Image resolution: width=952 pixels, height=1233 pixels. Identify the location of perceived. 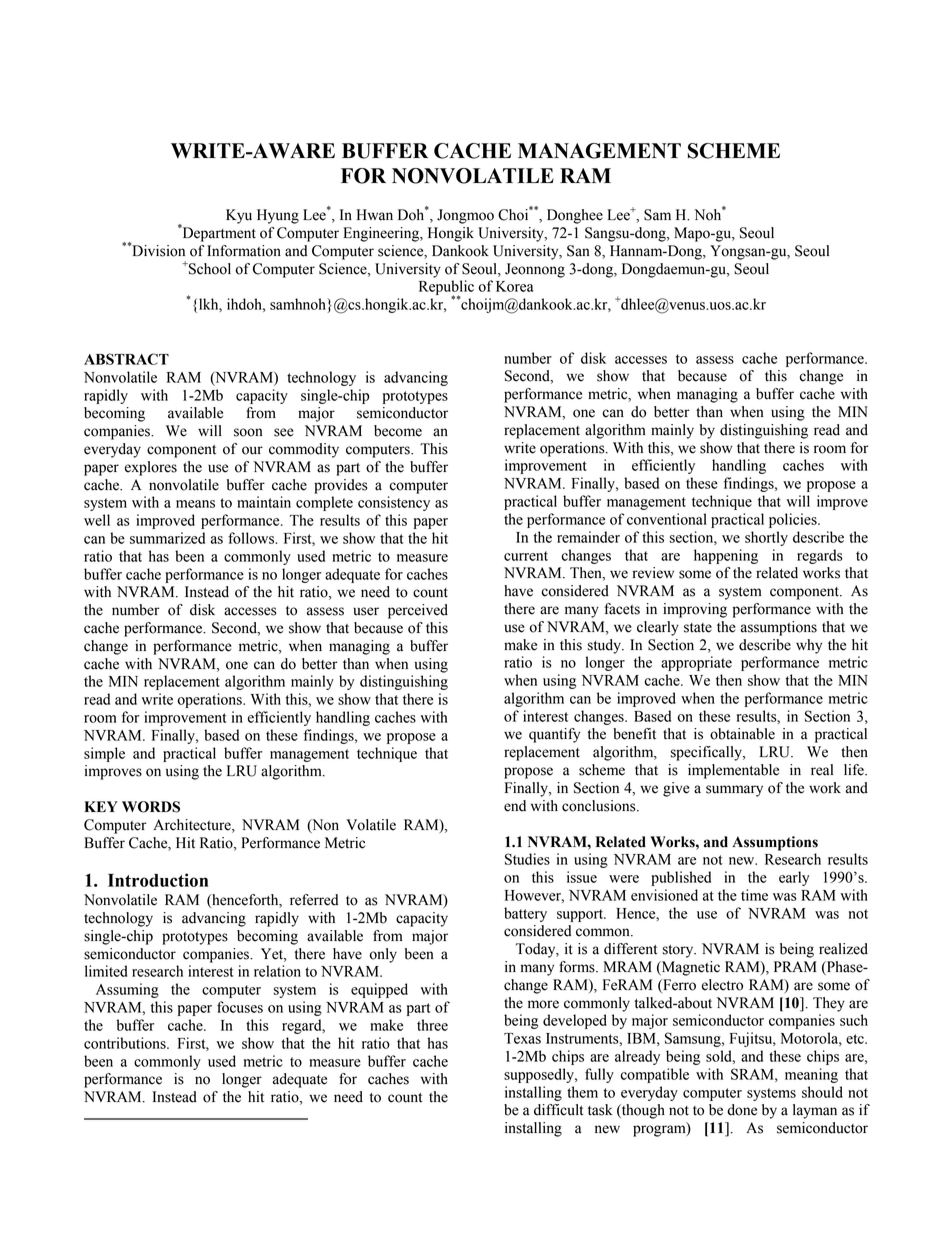
(418, 611).
